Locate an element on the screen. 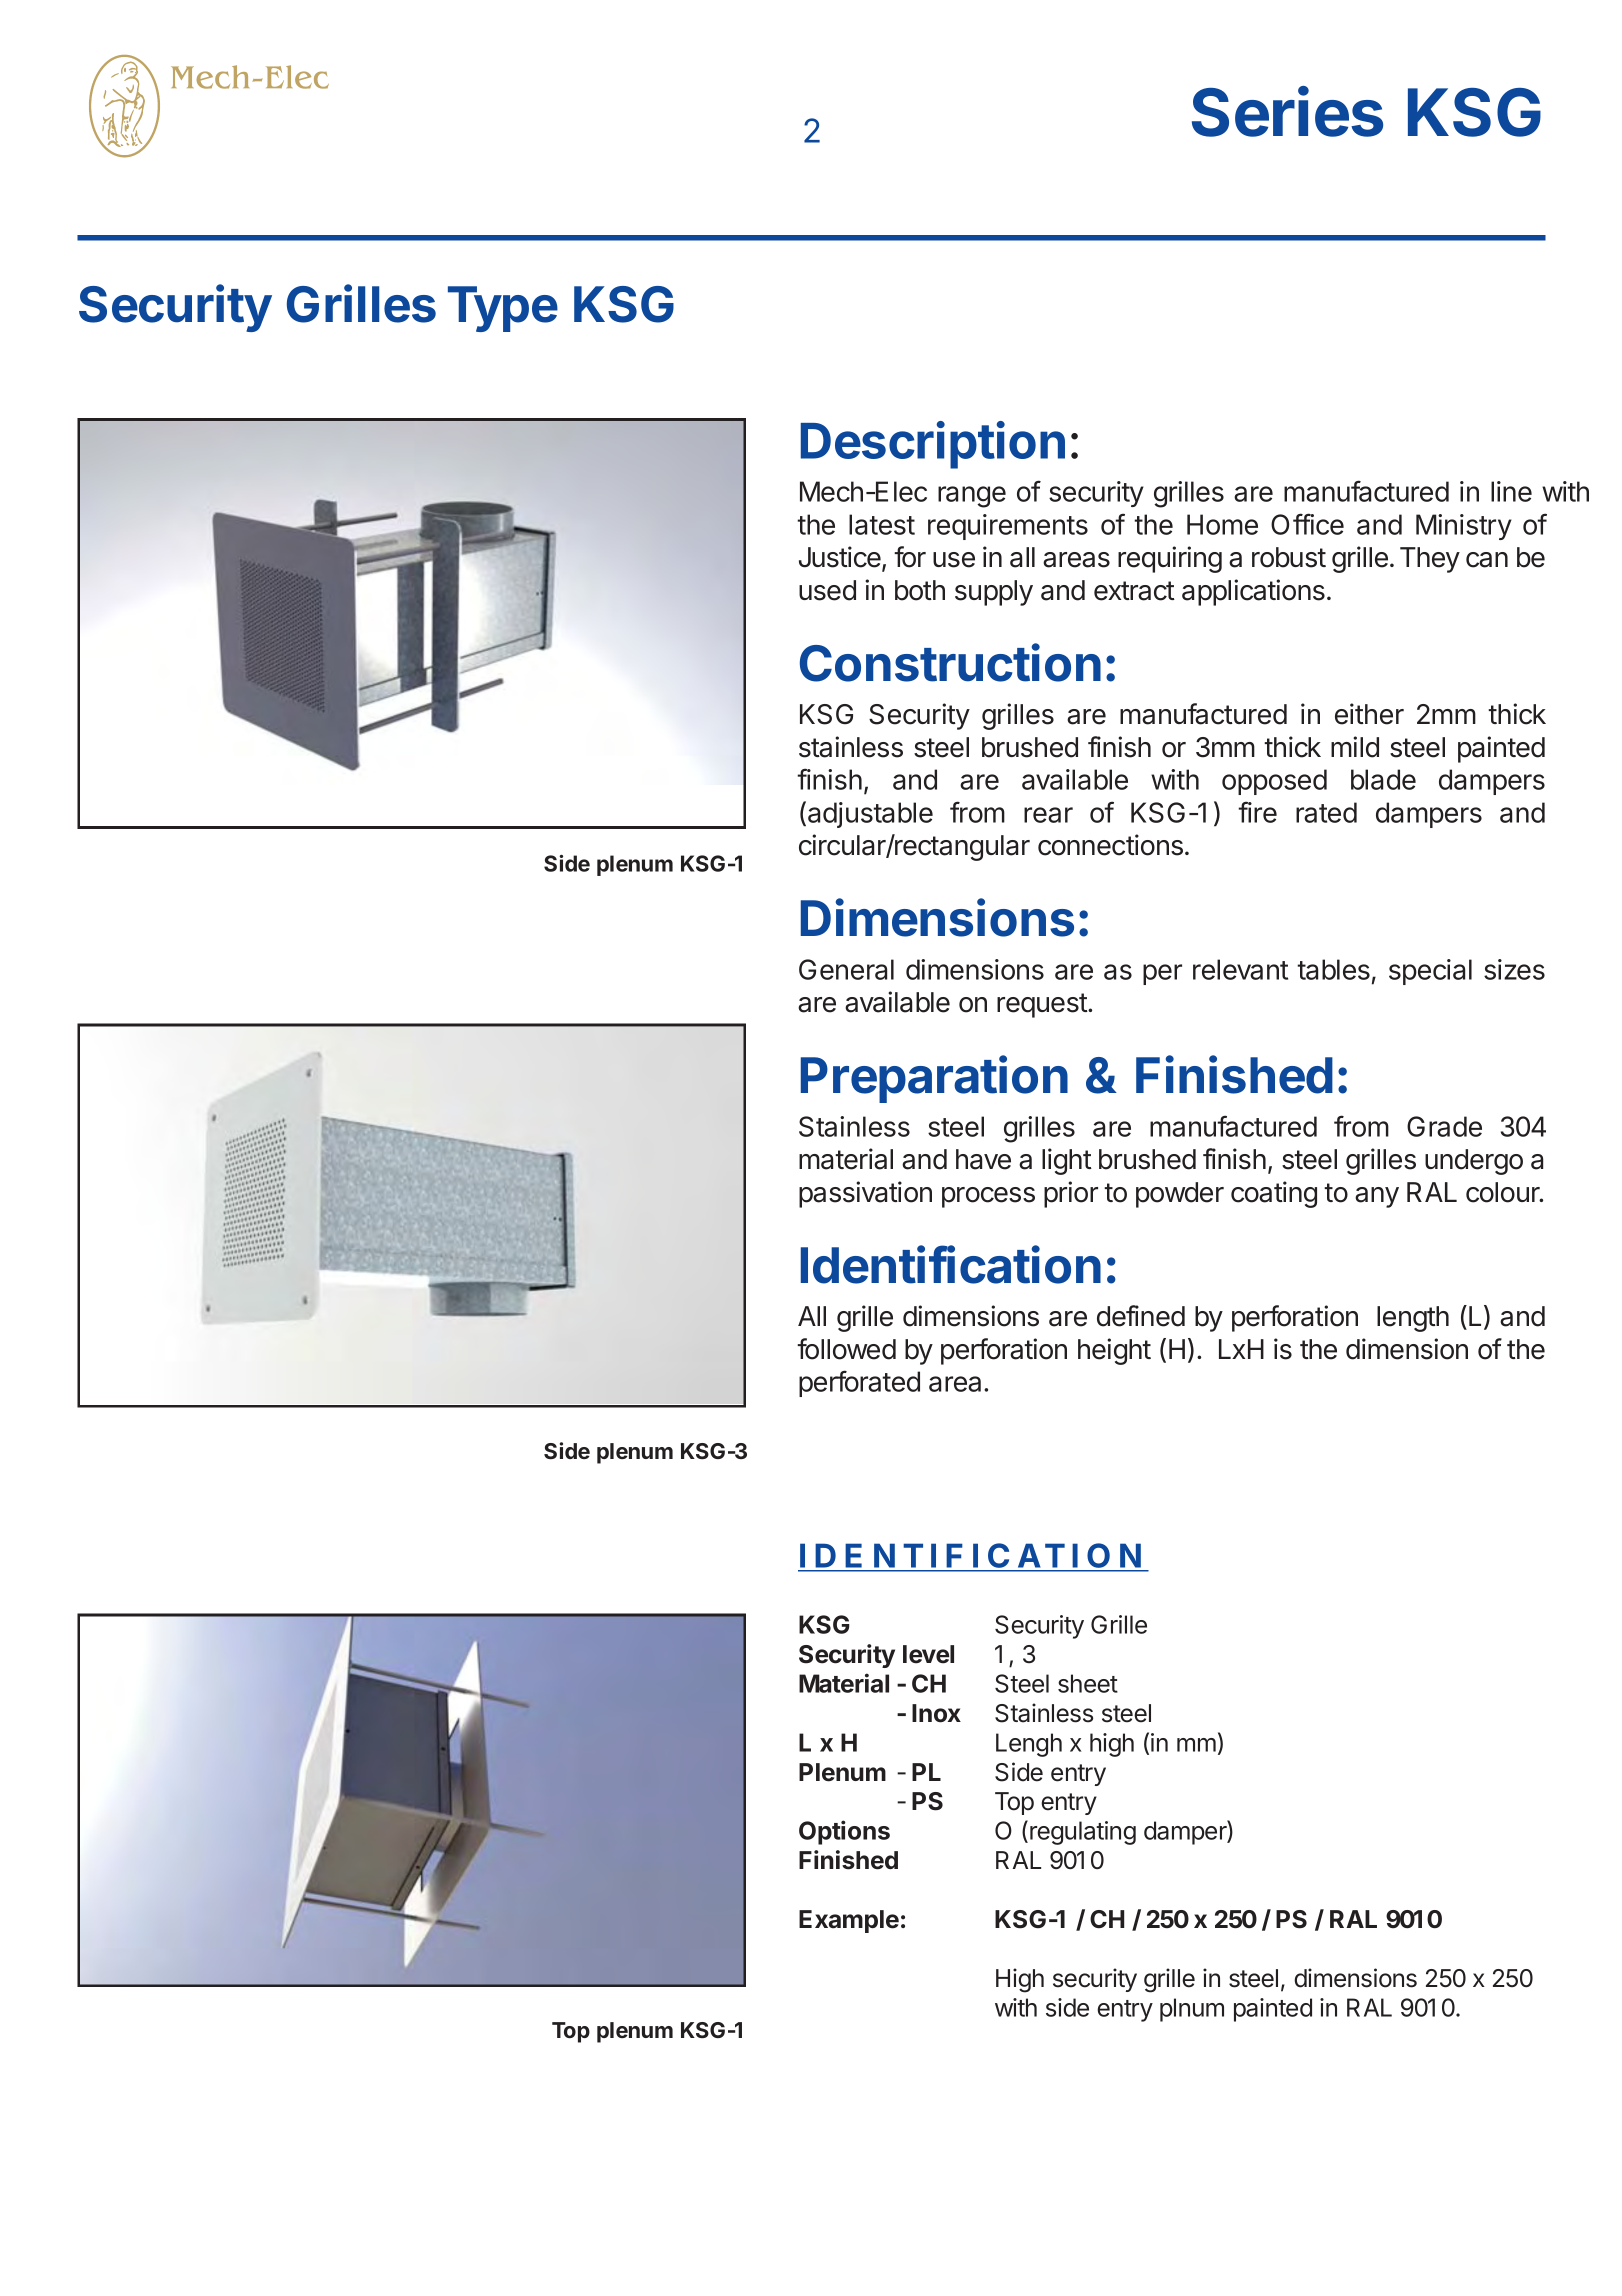 The image size is (1622, 2296). special is located at coordinates (1430, 972).
